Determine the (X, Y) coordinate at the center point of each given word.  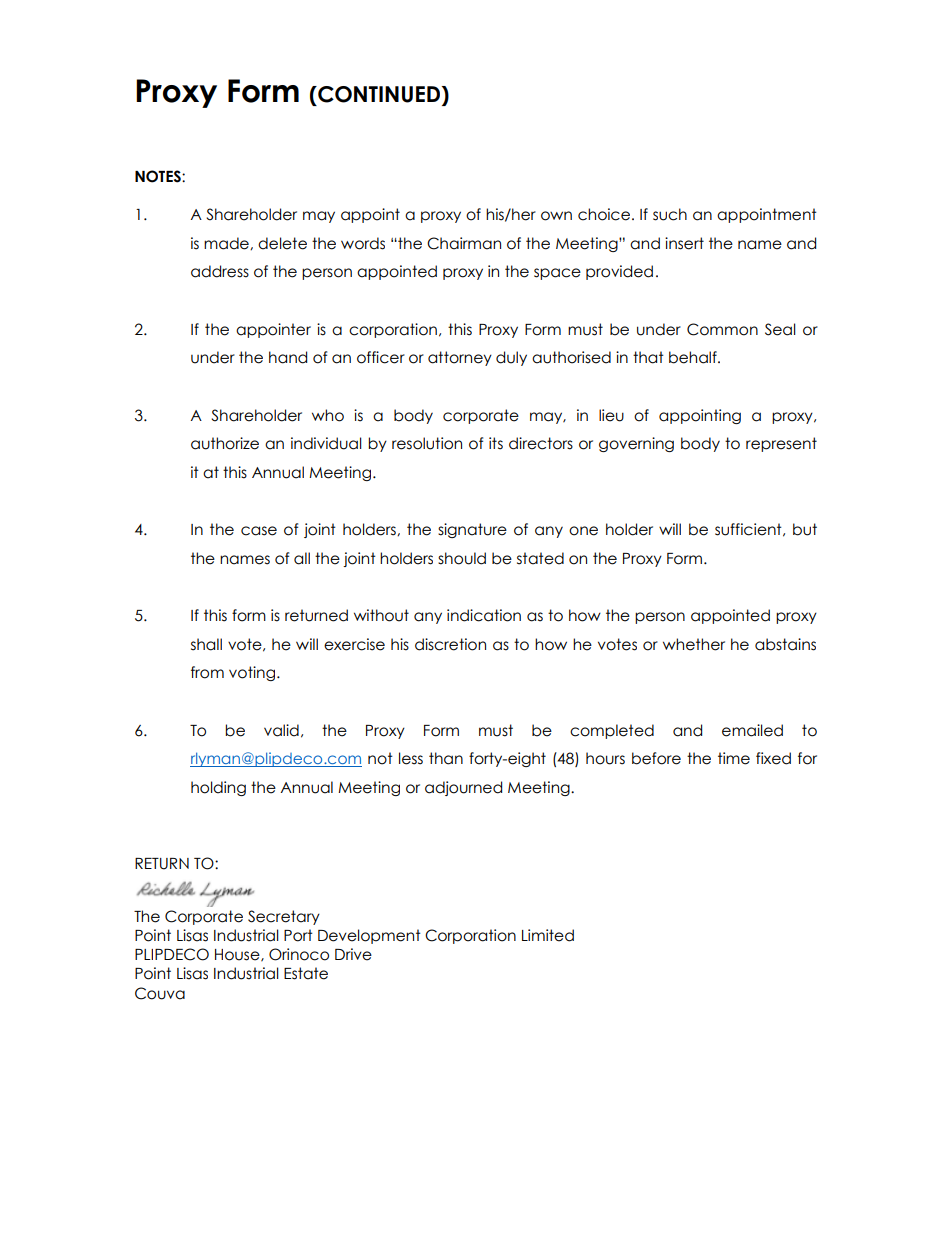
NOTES (159, 176)
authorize (225, 443)
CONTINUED (378, 94)
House (238, 955)
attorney (460, 358)
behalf (694, 357)
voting (253, 673)
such (670, 214)
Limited (548, 935)
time (734, 758)
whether (694, 644)
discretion (450, 644)
